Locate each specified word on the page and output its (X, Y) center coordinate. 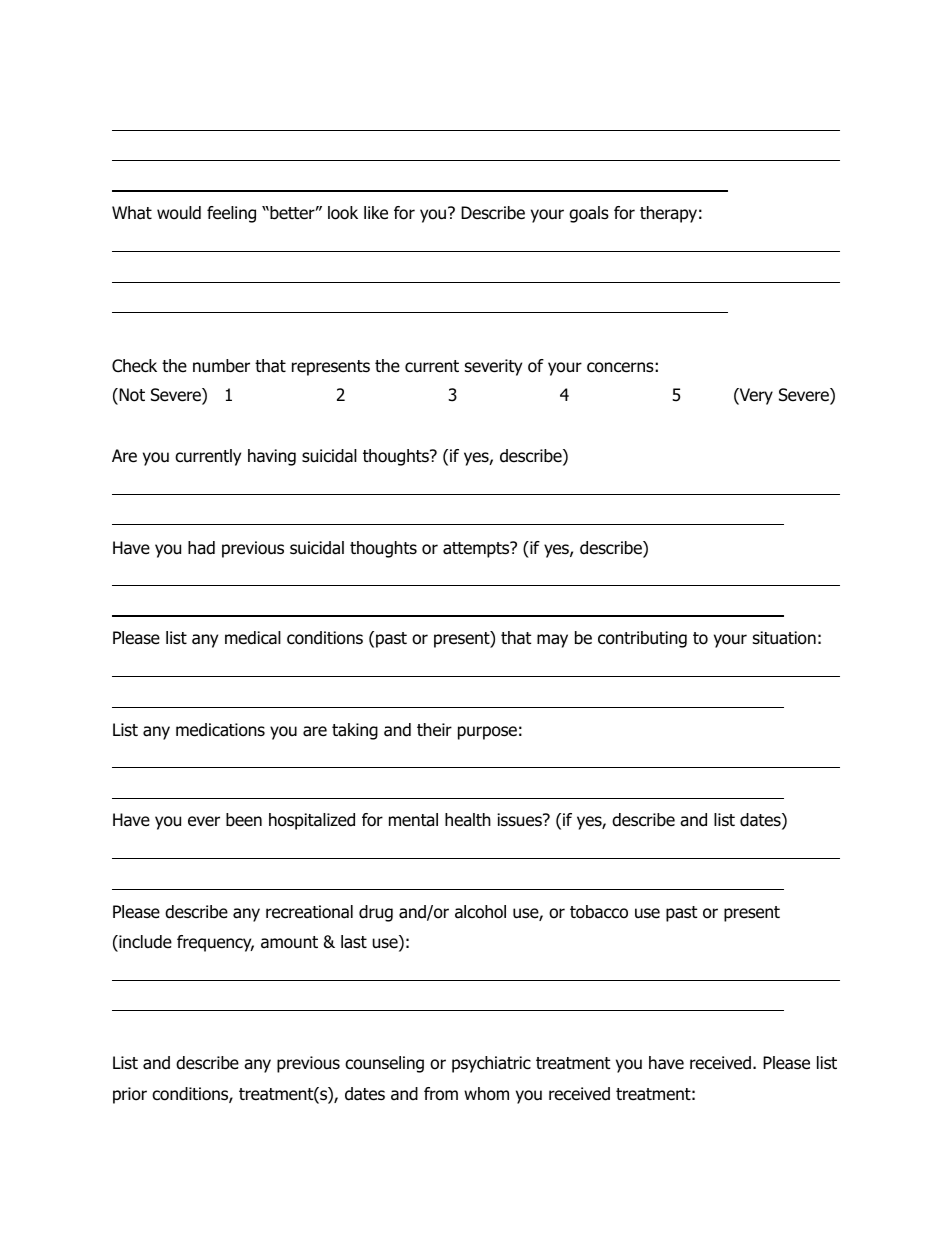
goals (589, 214)
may (552, 641)
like (376, 213)
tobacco (599, 912)
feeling (231, 214)
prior (130, 1095)
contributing (642, 639)
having (272, 457)
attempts (477, 549)
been (244, 820)
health (468, 820)
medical (253, 638)
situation (784, 638)
